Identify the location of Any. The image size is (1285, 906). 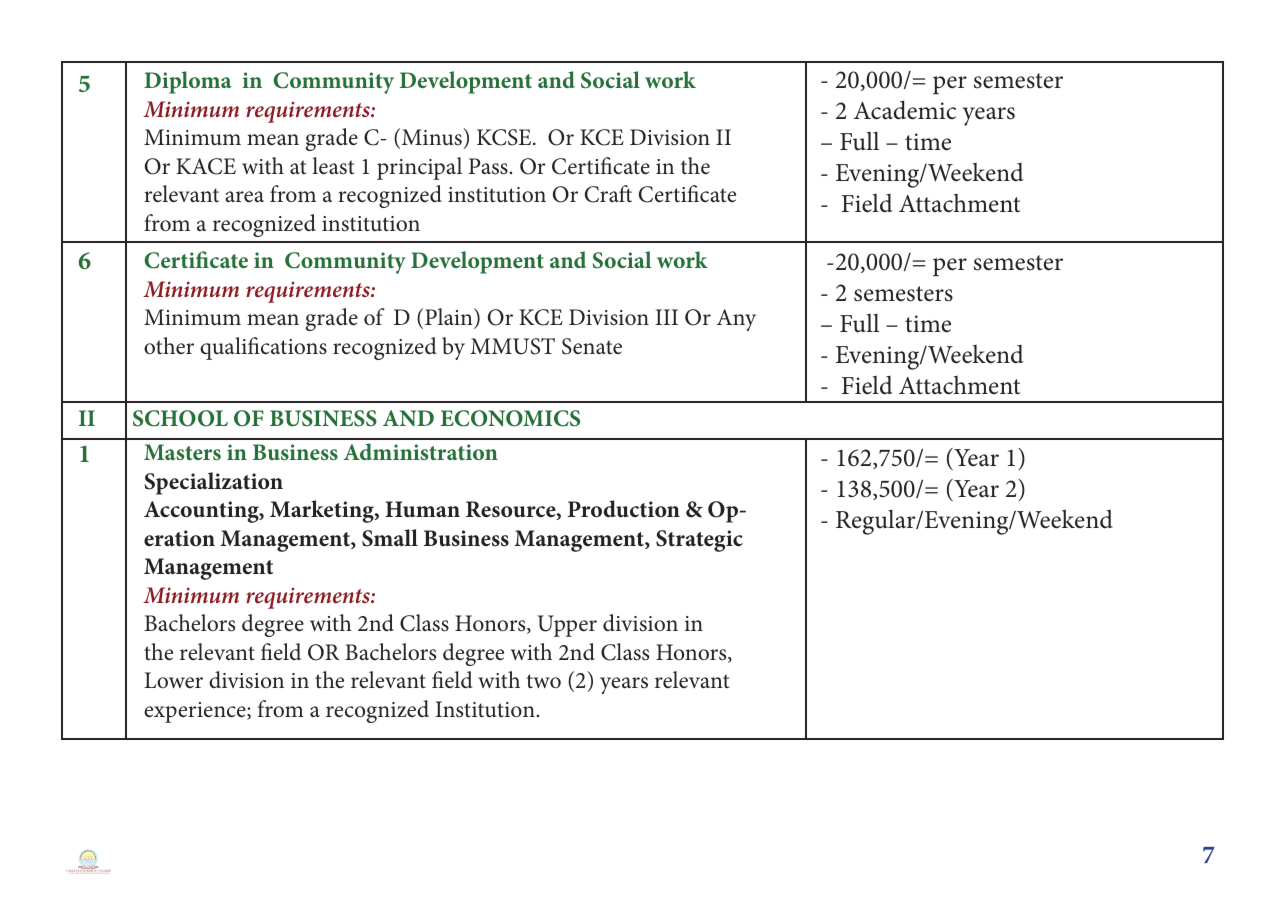
(736, 320).
